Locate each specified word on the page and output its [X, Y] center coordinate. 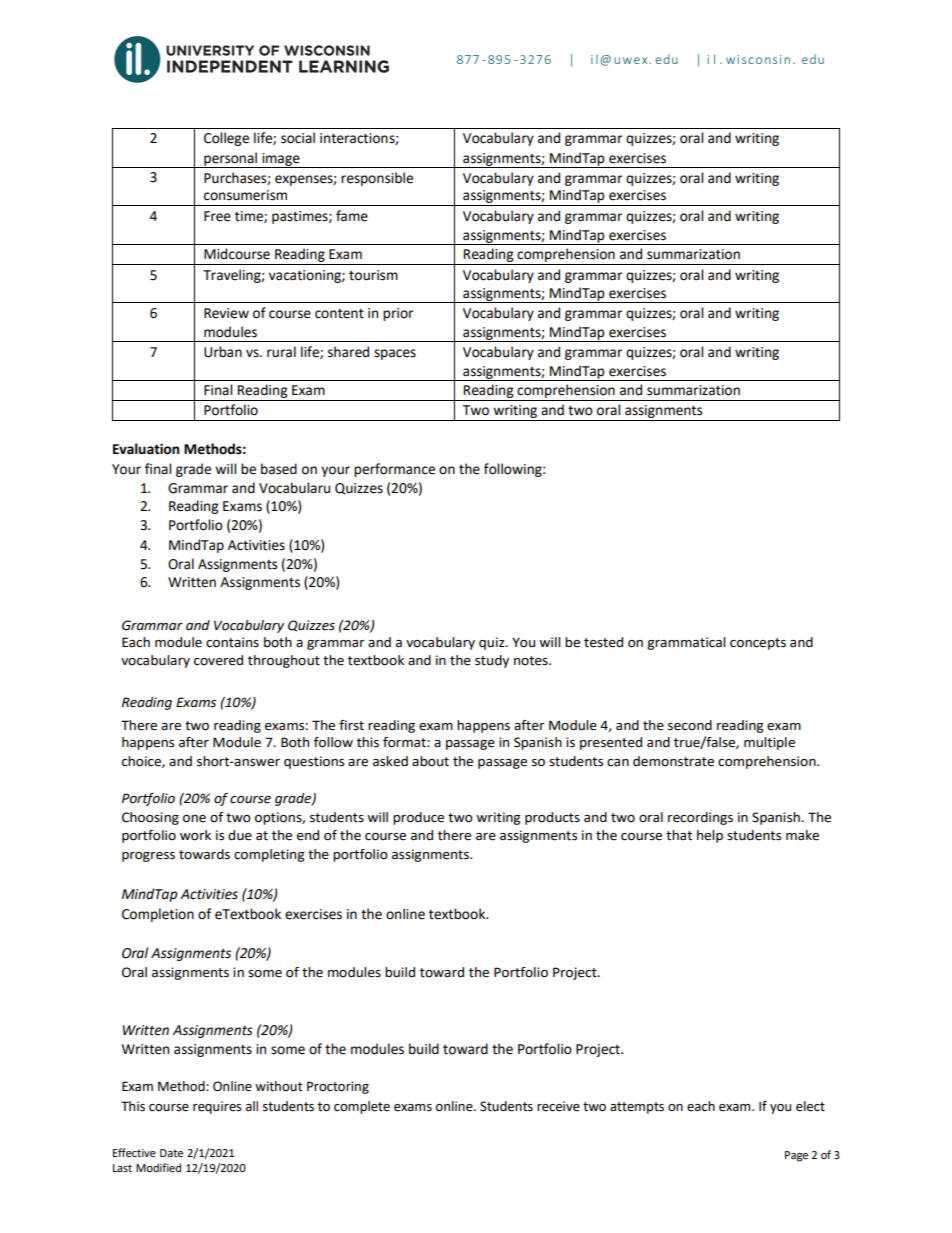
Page [796, 1156]
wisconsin [758, 59]
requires [217, 1107]
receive [558, 1106]
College [226, 139]
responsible [377, 179]
